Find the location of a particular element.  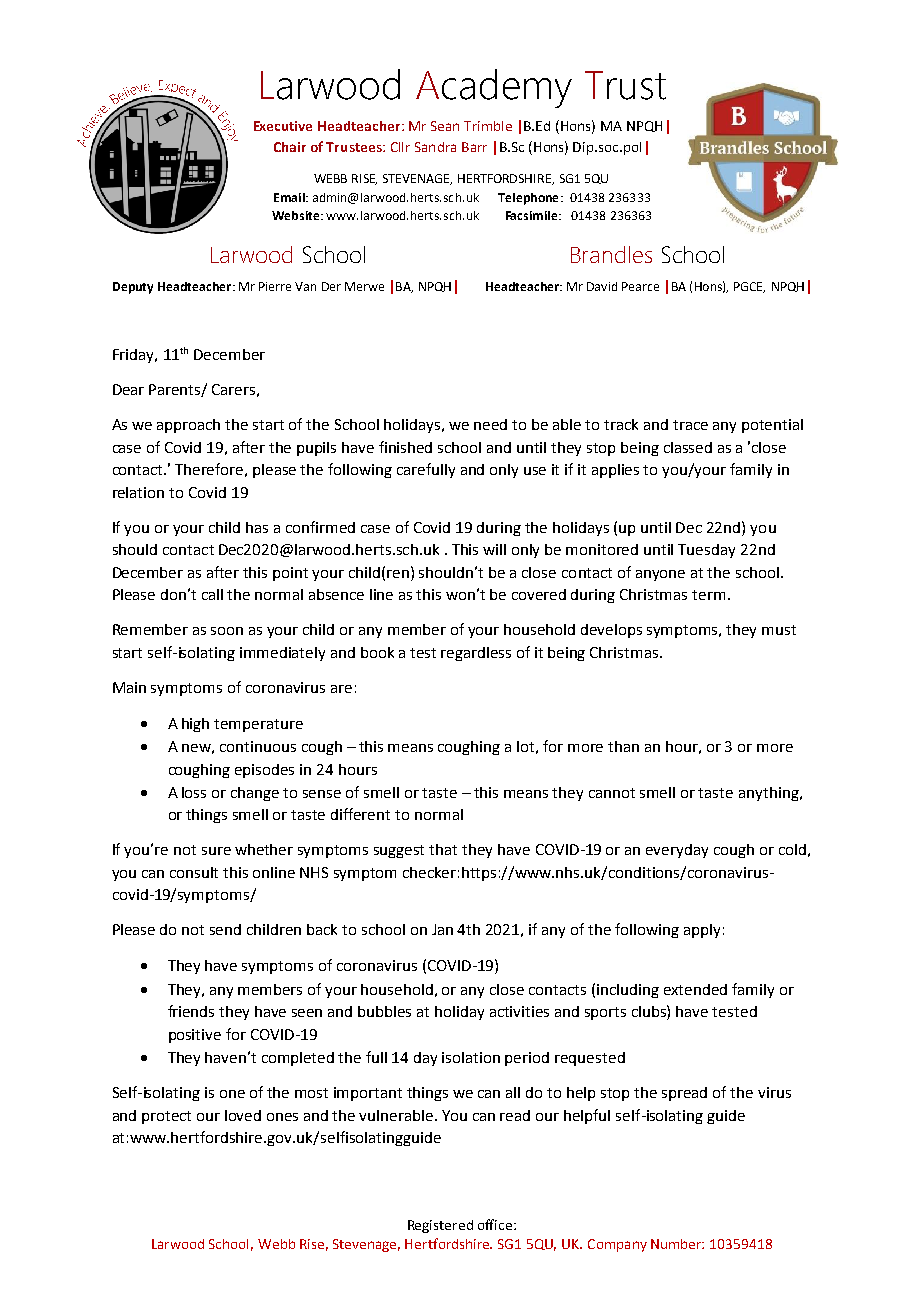

loved is located at coordinates (243, 1115).
